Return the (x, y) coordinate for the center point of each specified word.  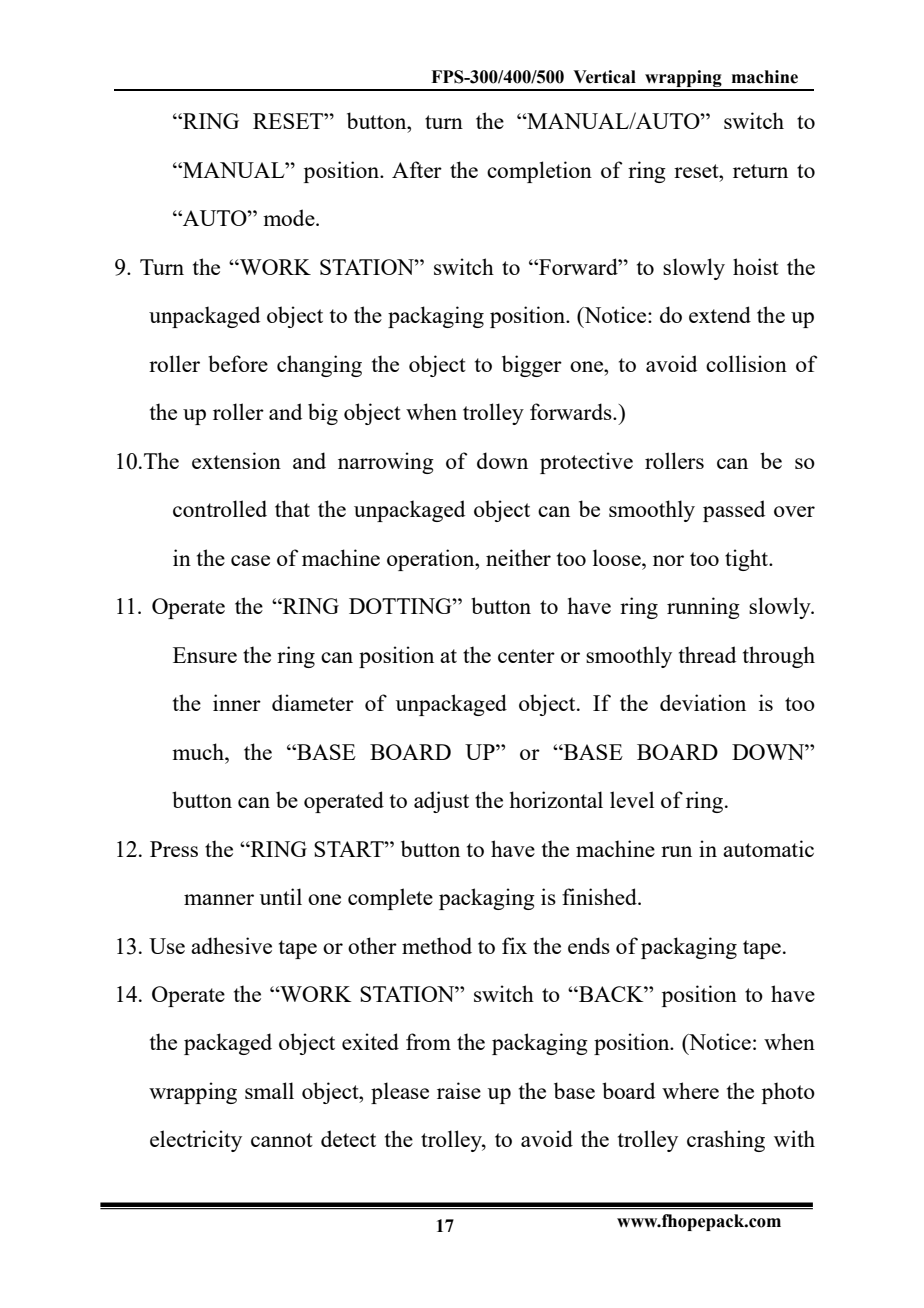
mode (290, 217)
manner (219, 899)
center (526, 656)
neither (518, 557)
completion (539, 172)
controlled (220, 508)
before (238, 363)
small (269, 1090)
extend (720, 314)
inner (237, 702)
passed (734, 511)
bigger (532, 366)
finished (600, 896)
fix (514, 945)
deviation (703, 702)
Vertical (604, 77)
